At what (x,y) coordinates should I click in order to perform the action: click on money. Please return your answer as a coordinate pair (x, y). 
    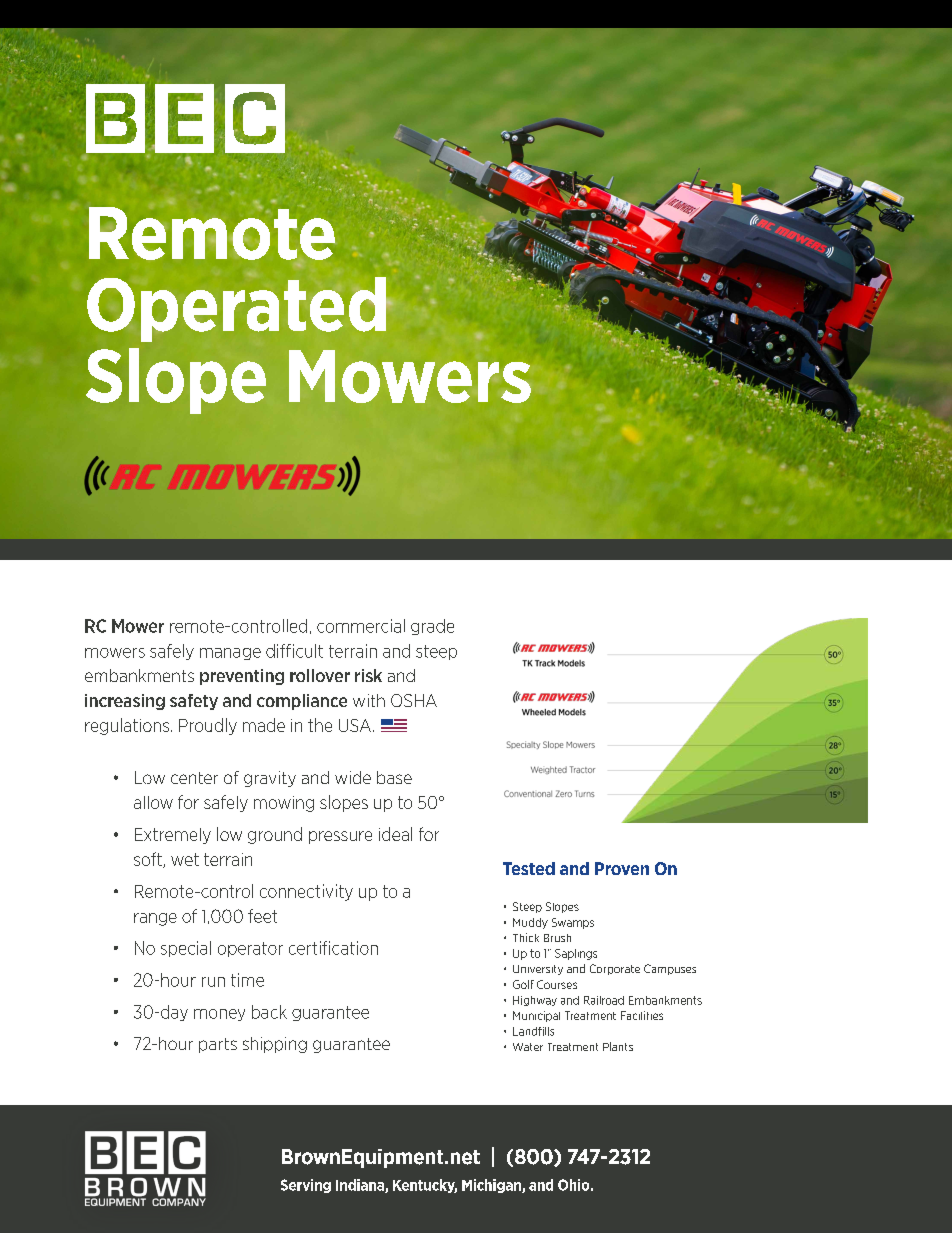
    Looking at the image, I should click on (219, 1015).
